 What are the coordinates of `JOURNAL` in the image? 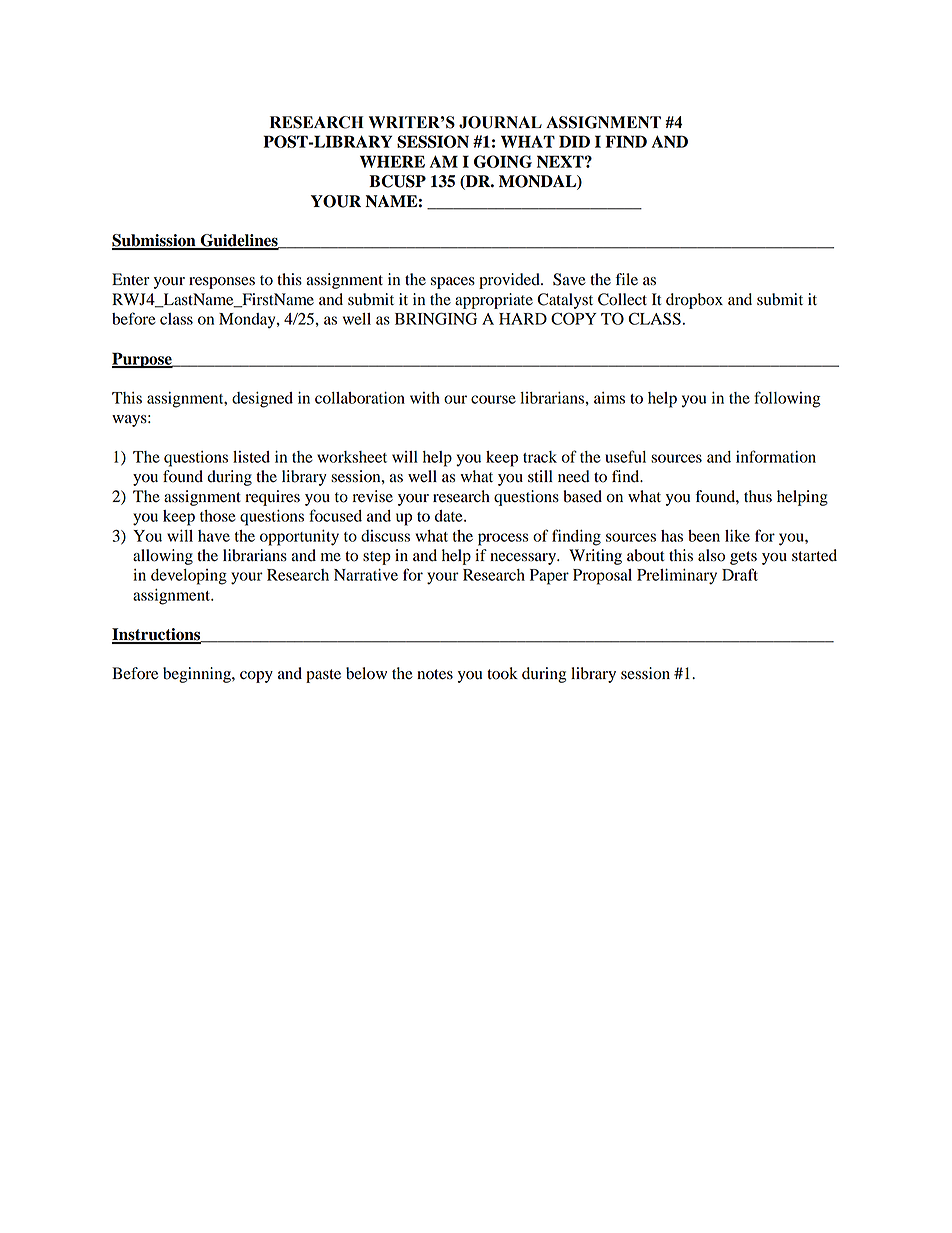 It's located at (500, 122).
